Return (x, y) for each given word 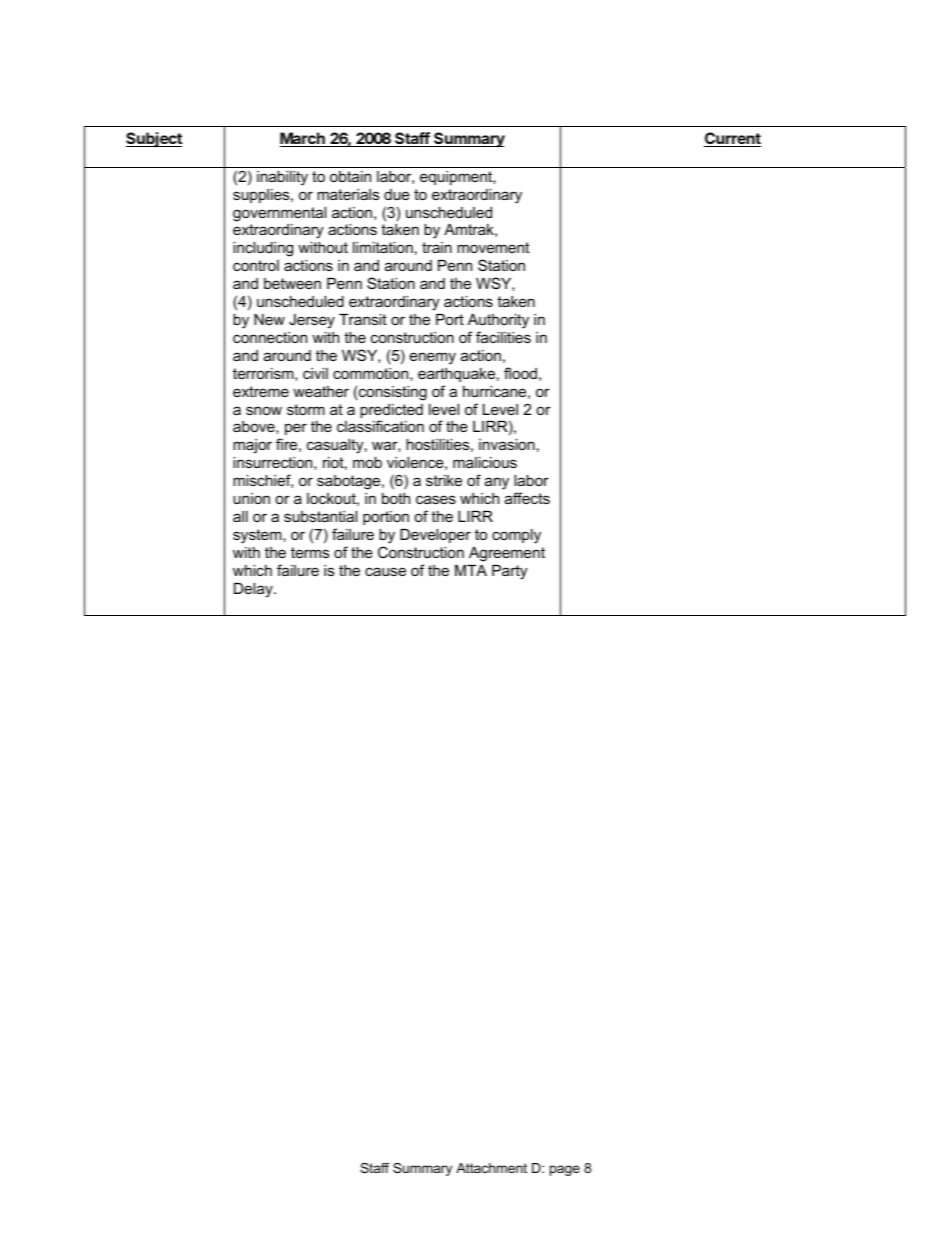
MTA (471, 570)
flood (520, 373)
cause (385, 571)
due (397, 194)
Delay (254, 590)
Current (732, 139)
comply (516, 536)
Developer (435, 536)
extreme (261, 391)
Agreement (507, 554)
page (565, 1170)
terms (310, 552)
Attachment (491, 1168)
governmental (279, 214)
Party (509, 572)
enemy (433, 358)
